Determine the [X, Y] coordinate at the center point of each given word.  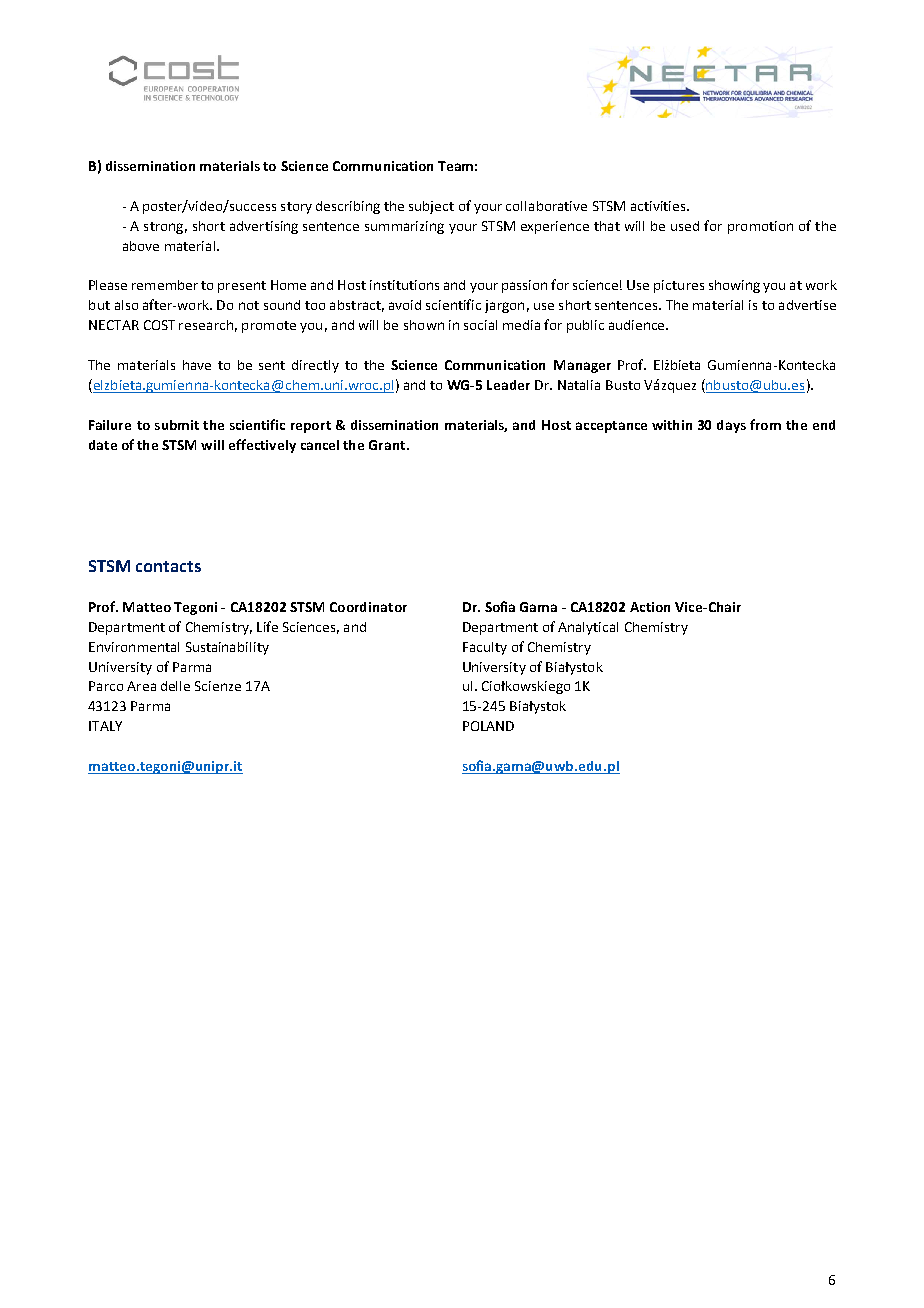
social [480, 325]
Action [650, 607]
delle [175, 686]
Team [455, 166]
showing [734, 286]
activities [659, 206]
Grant [388, 445]
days [731, 426]
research [206, 325]
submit [177, 425]
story [296, 208]
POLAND [488, 726]
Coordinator [368, 607]
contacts [168, 566]
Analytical [588, 628]
